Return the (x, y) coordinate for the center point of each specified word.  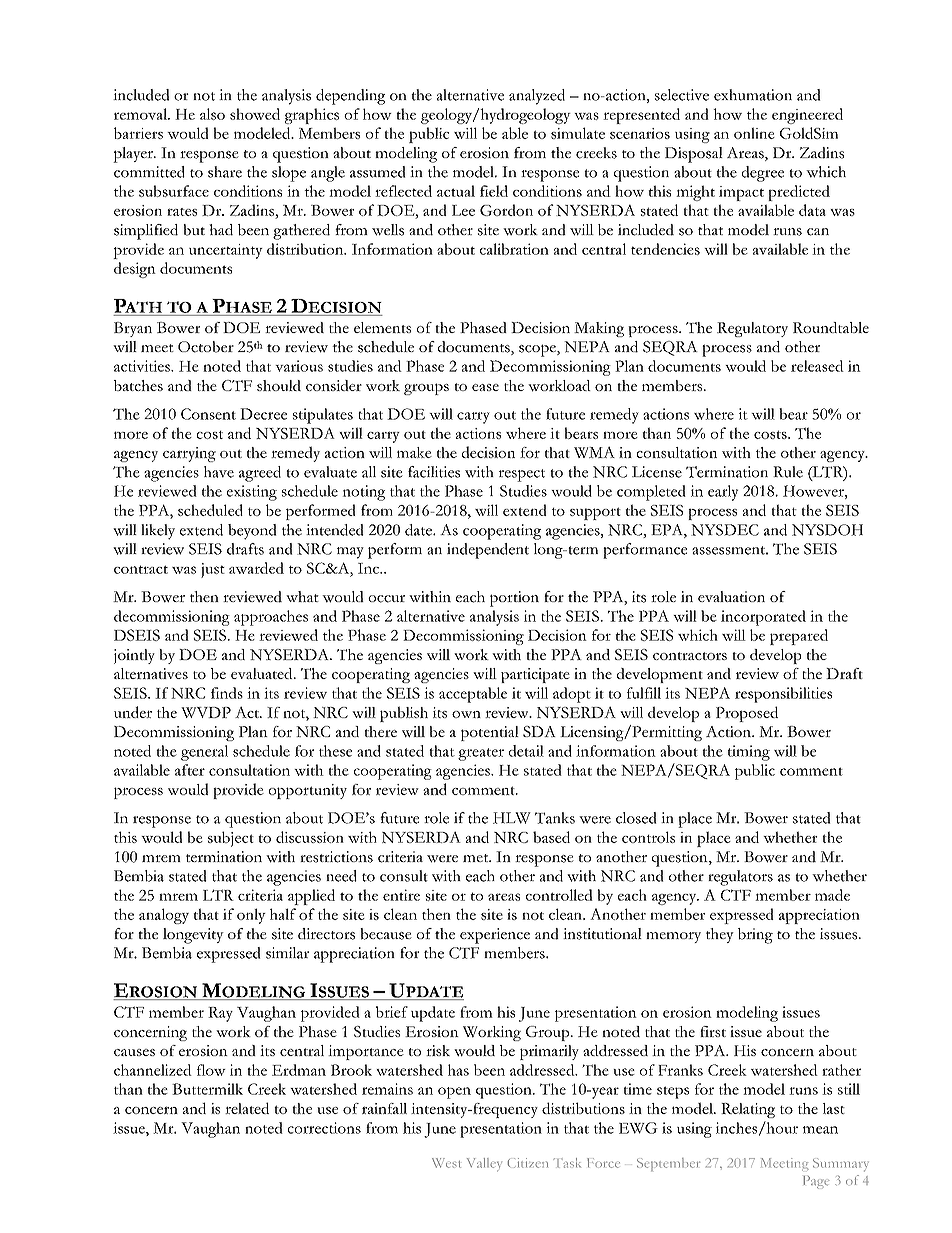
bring (755, 936)
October (206, 347)
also (212, 114)
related (247, 1108)
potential (490, 733)
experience (495, 936)
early (723, 493)
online (754, 133)
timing (749, 753)
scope (538, 350)
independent (488, 551)
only (251, 916)
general (204, 753)
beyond (252, 532)
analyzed (537, 97)
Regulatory (752, 329)
